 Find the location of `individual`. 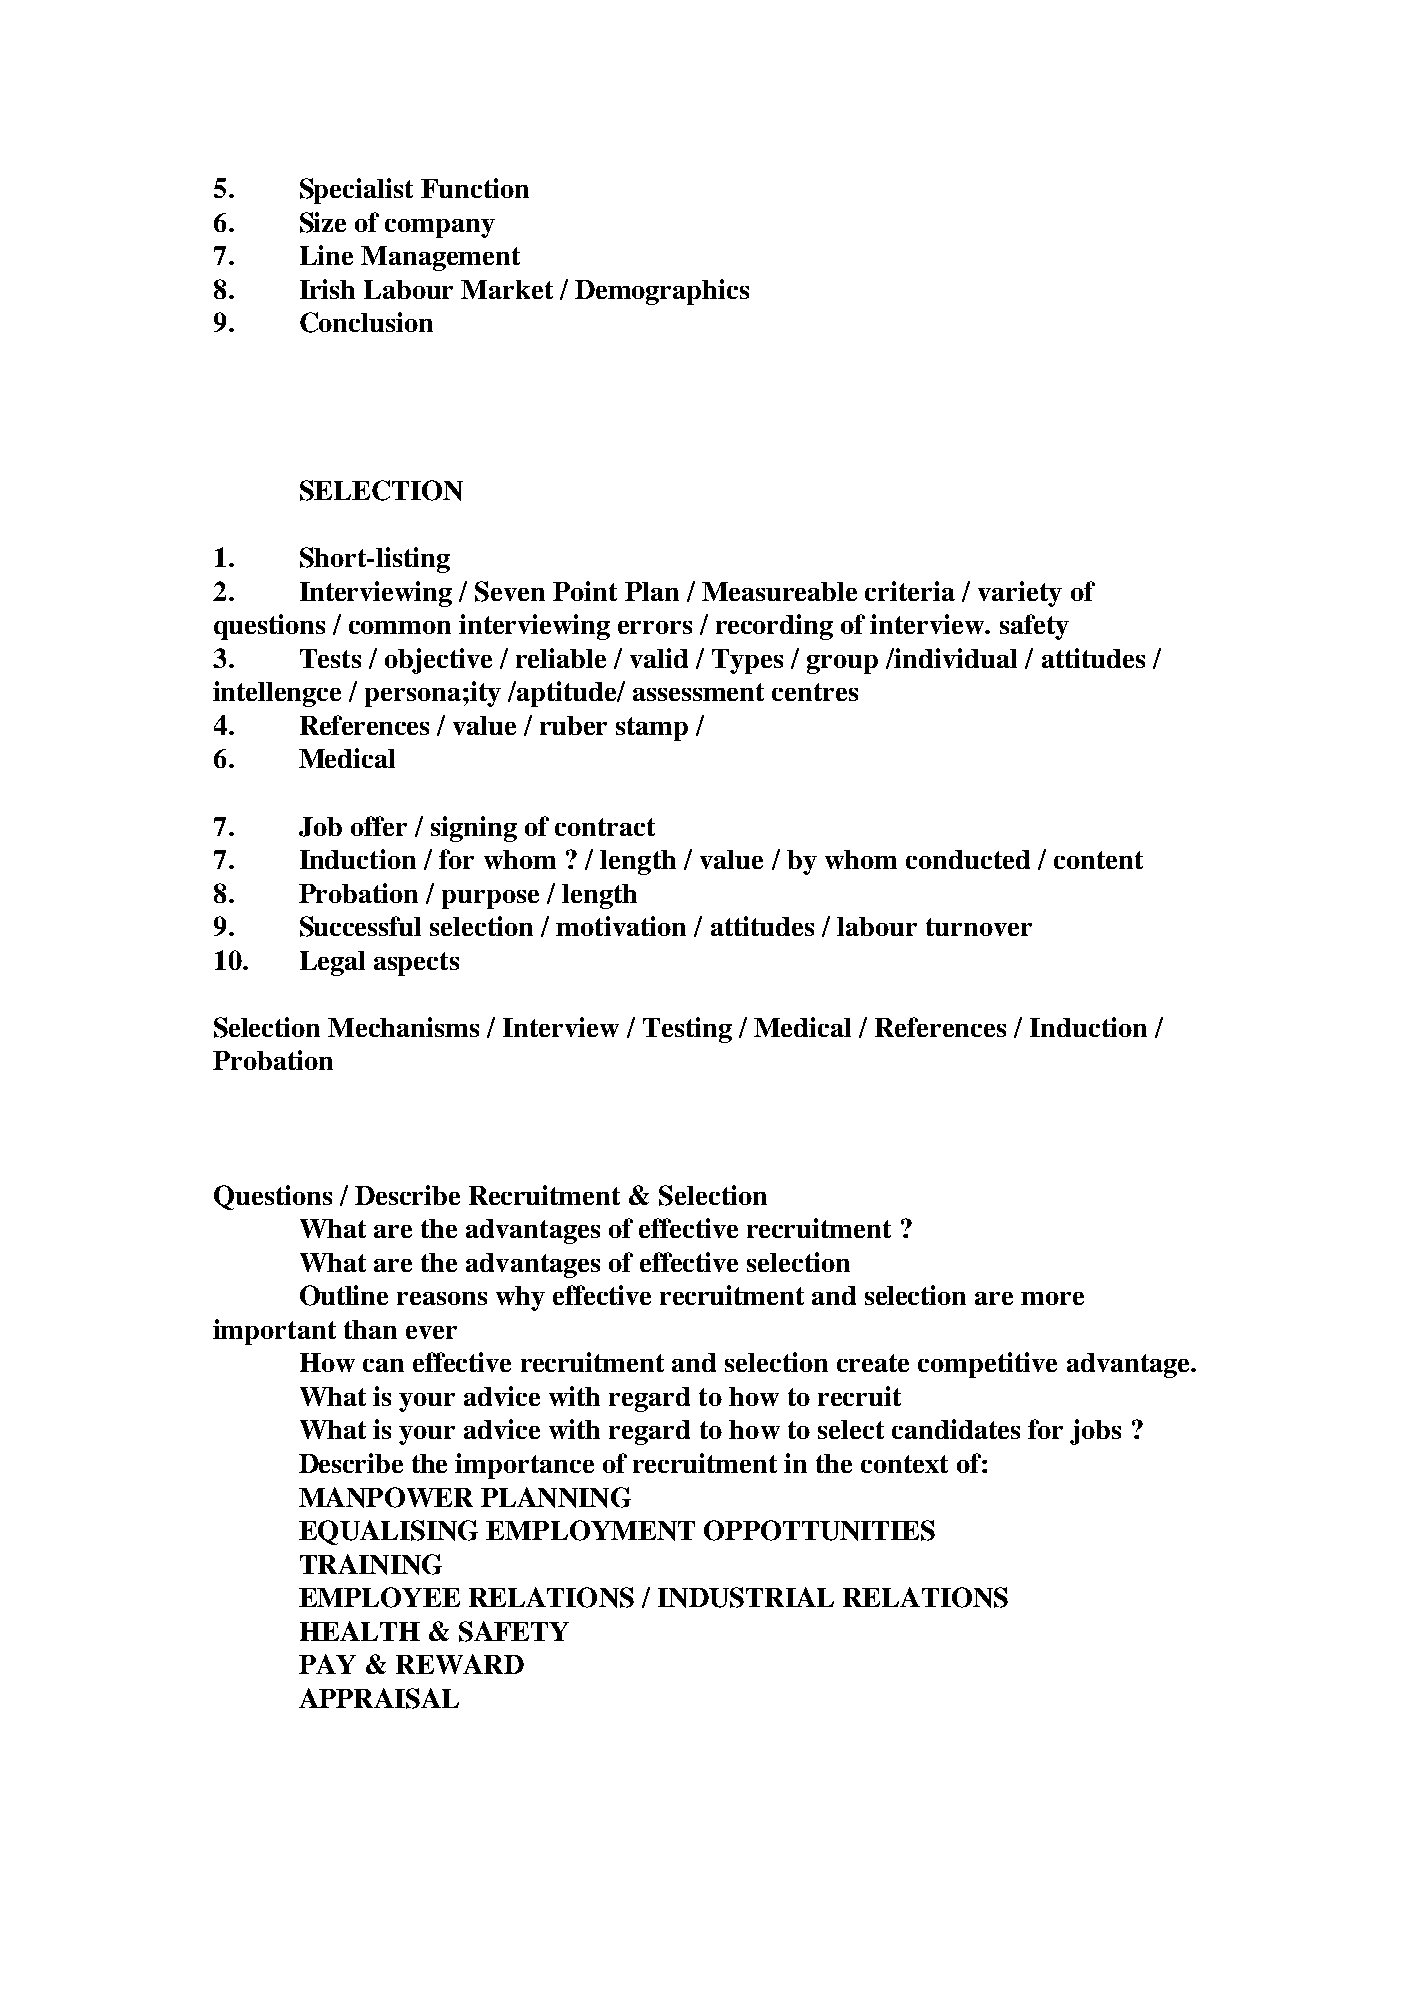

individual is located at coordinates (955, 658).
